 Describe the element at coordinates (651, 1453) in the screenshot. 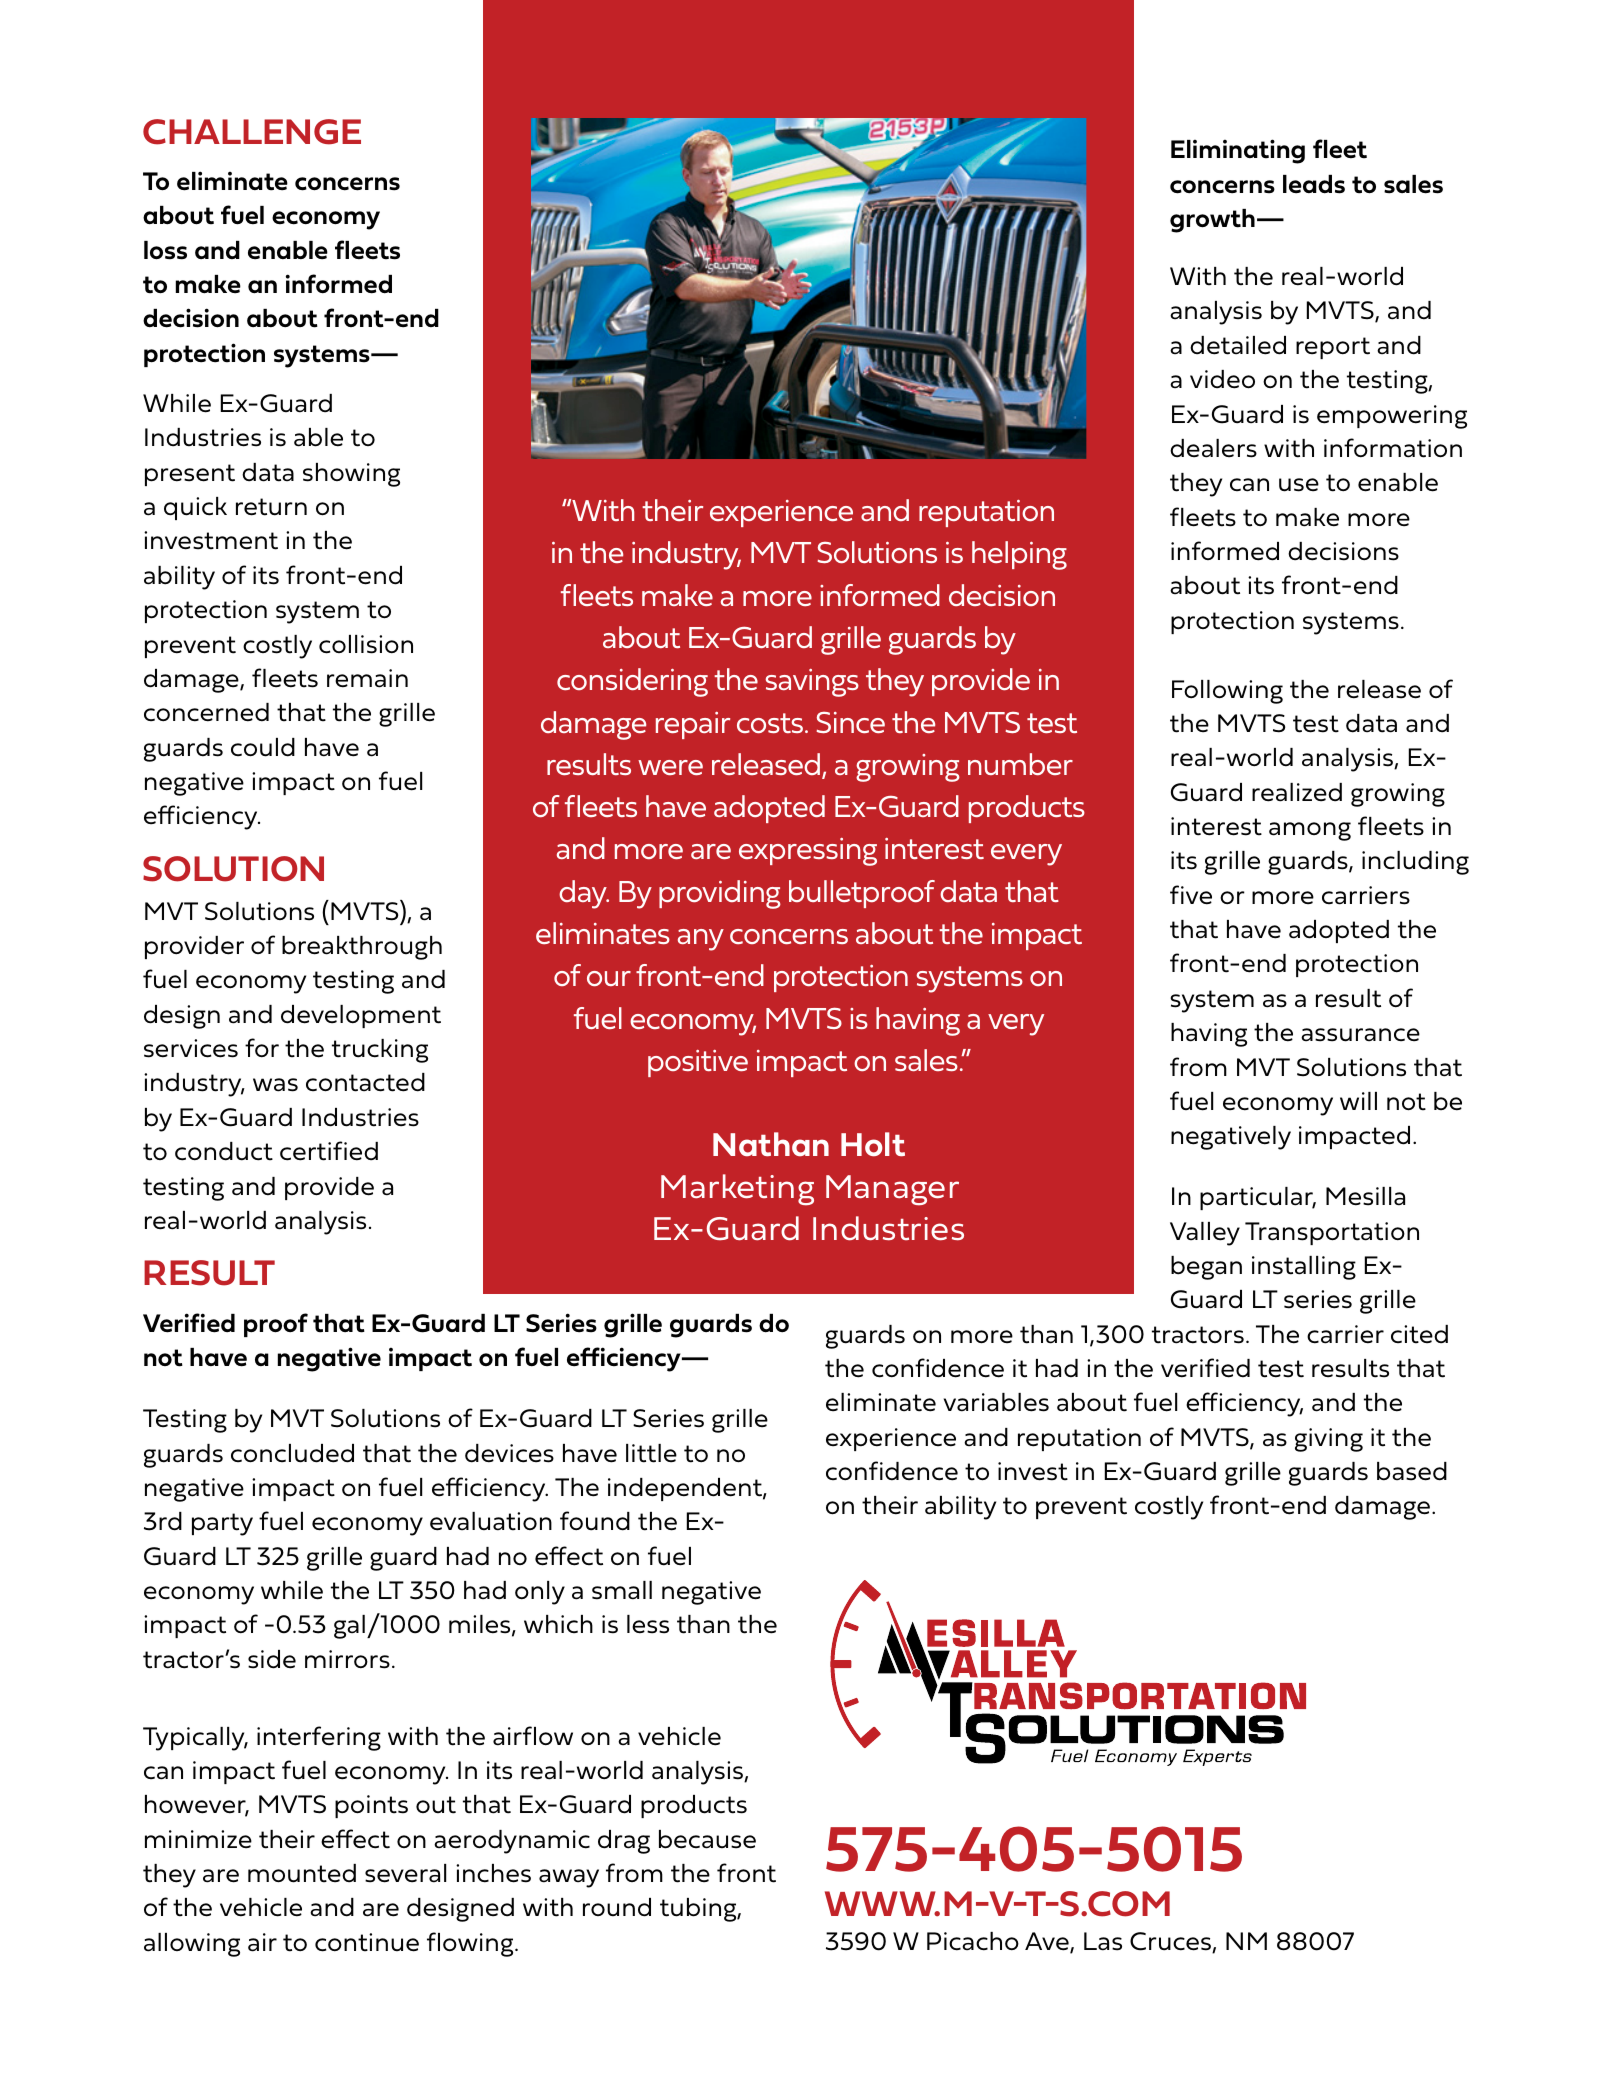

I see `little` at that location.
